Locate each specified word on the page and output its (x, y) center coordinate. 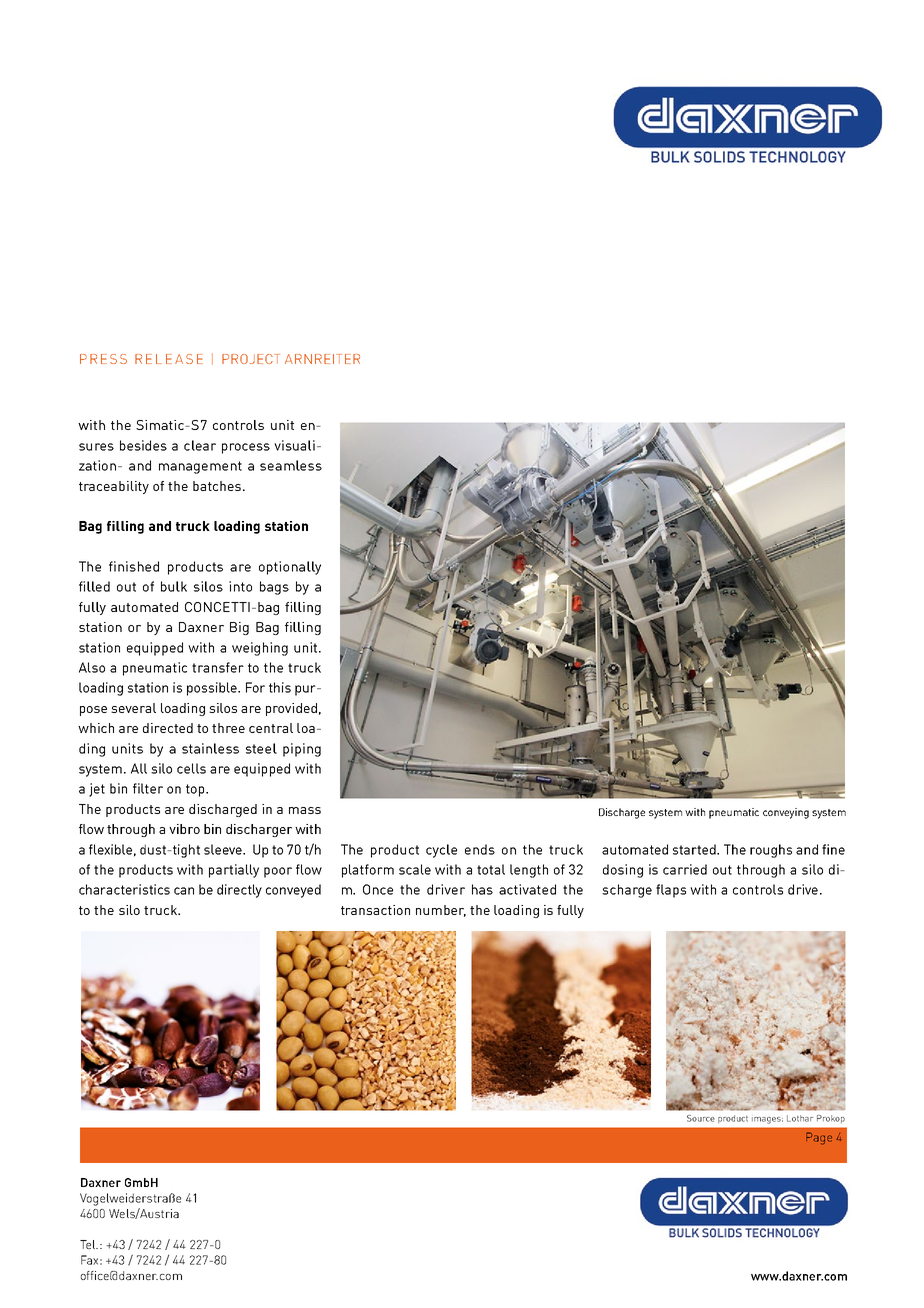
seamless (291, 465)
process (246, 448)
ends (480, 849)
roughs (771, 851)
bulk (174, 586)
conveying (786, 813)
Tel (89, 1244)
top (196, 790)
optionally (290, 568)
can (184, 891)
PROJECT (251, 359)
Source (701, 1118)
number (441, 911)
